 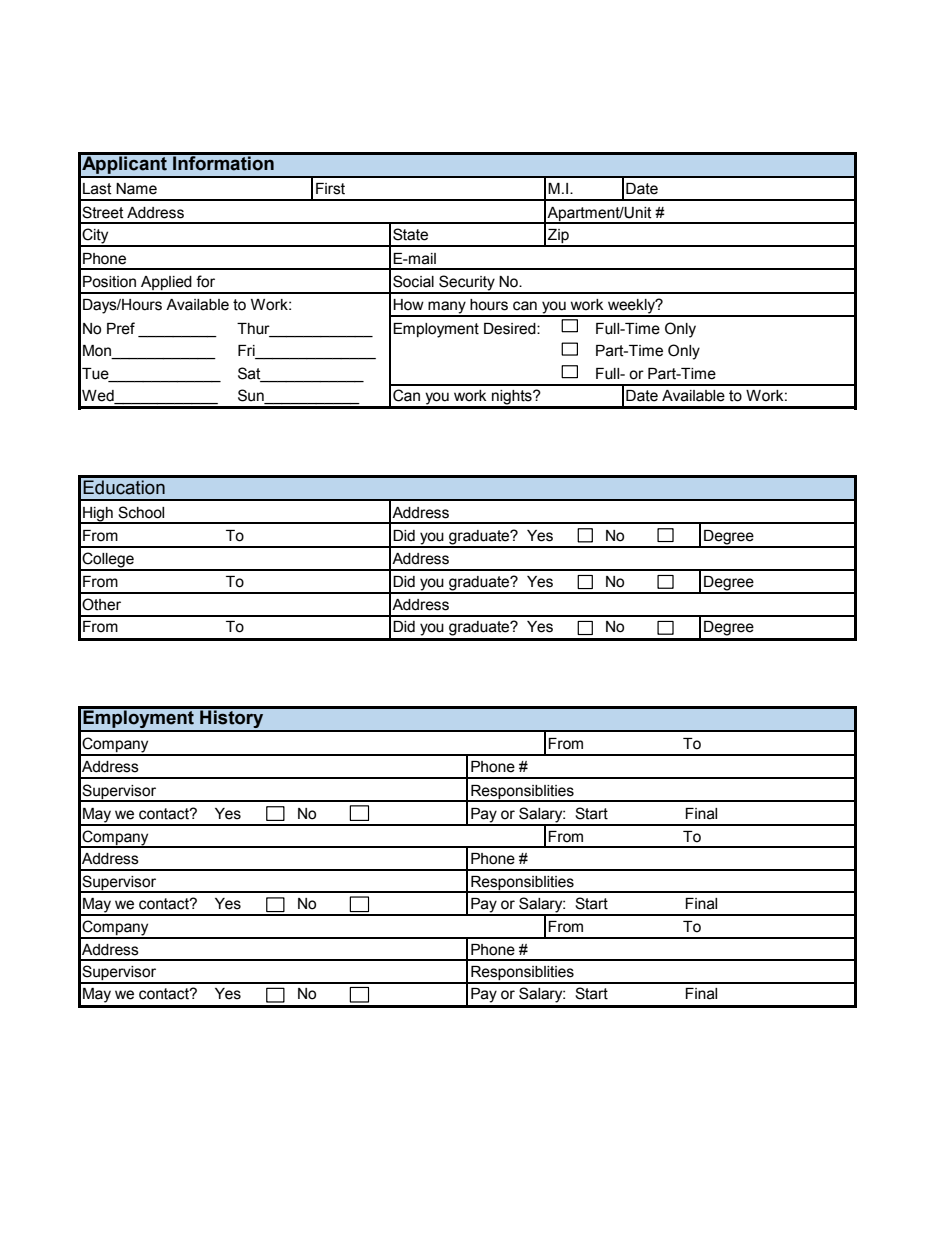 What do you see at coordinates (98, 515) in the screenshot?
I see `High` at bounding box center [98, 515].
